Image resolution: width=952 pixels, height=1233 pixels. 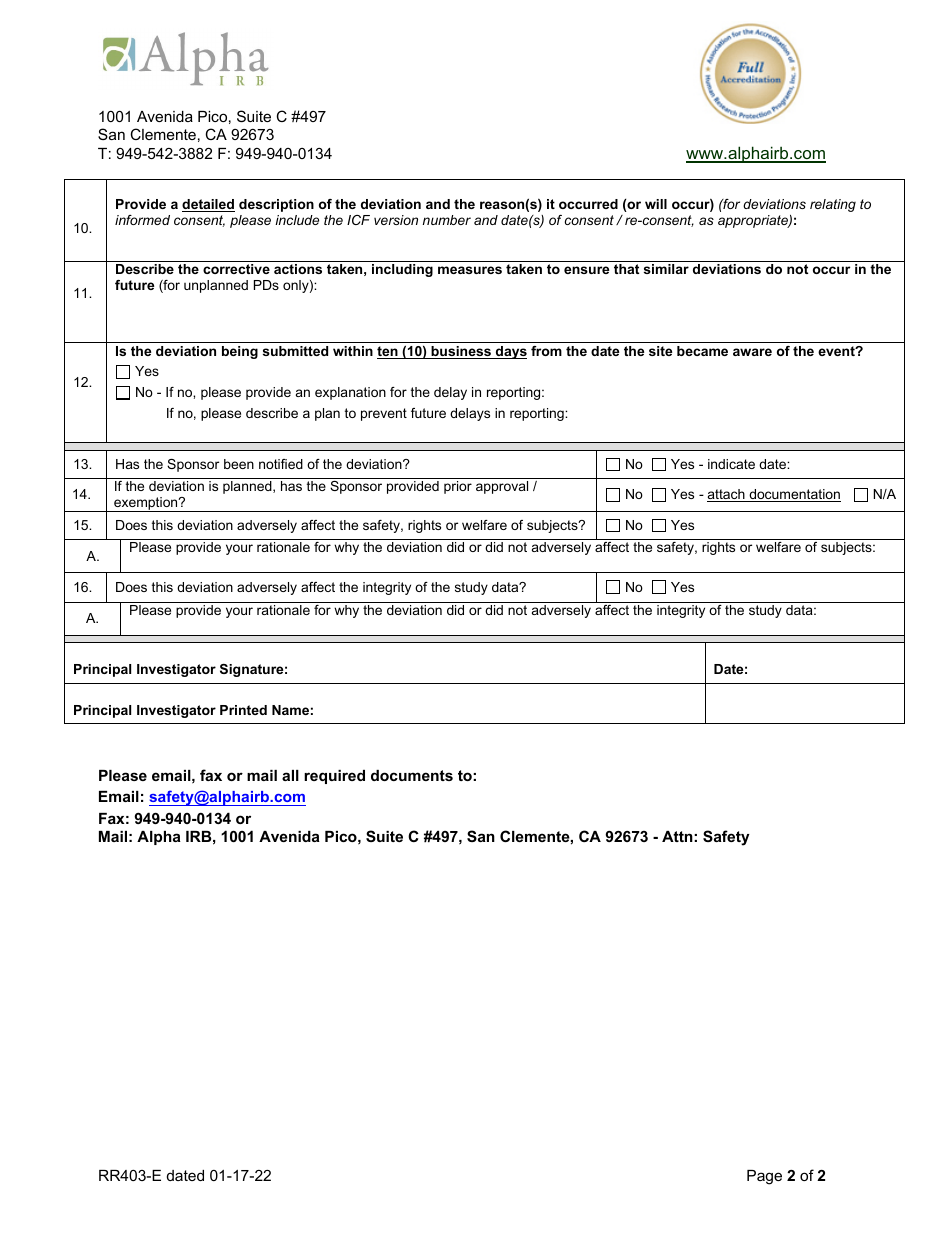 What do you see at coordinates (243, 710) in the screenshot?
I see `Printed` at bounding box center [243, 710].
